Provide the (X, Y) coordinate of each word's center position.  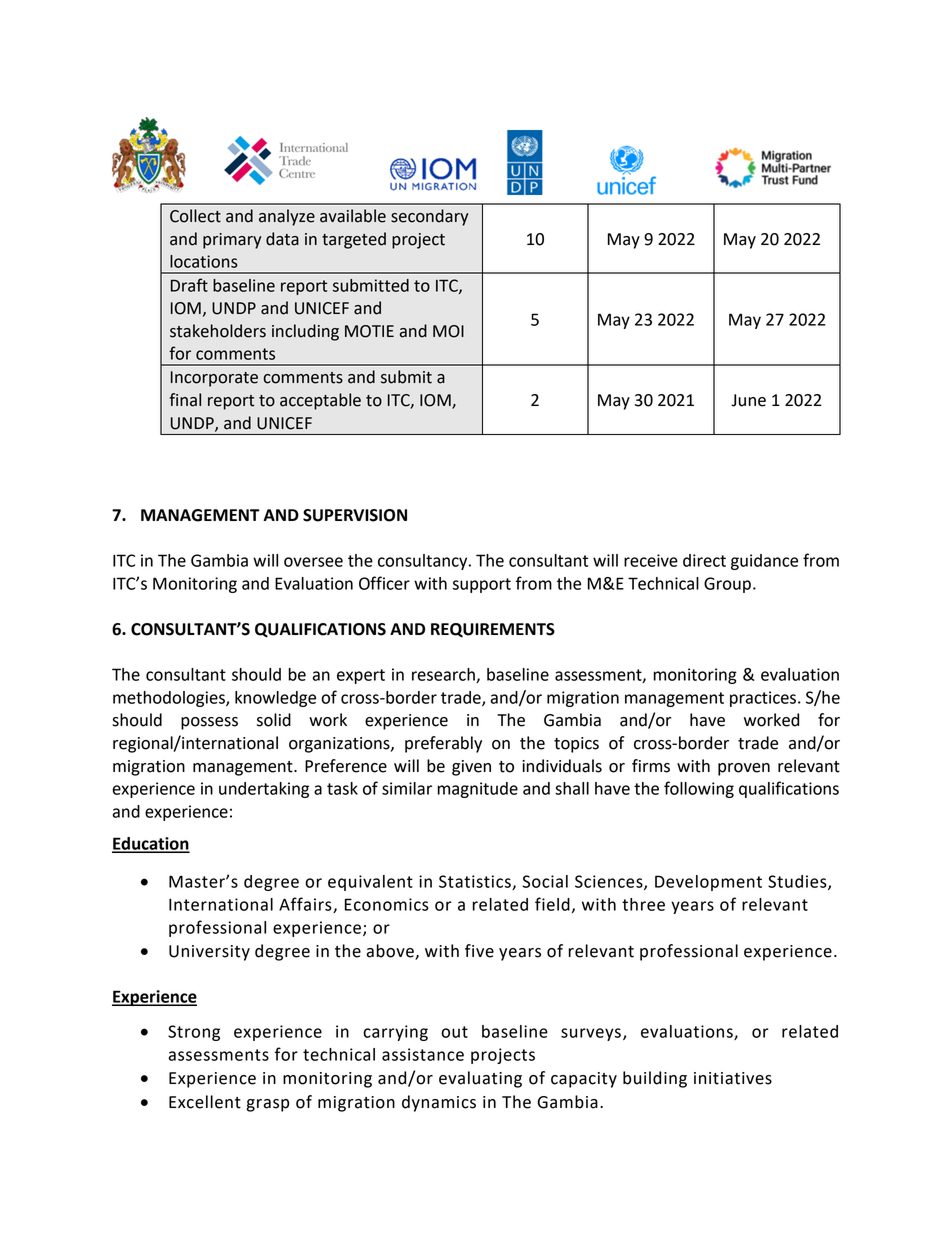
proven (744, 769)
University (209, 953)
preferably (443, 744)
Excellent (205, 1102)
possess (209, 723)
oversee (313, 562)
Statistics (476, 882)
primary (232, 241)
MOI (448, 331)
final (185, 400)
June (748, 400)
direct (704, 560)
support (482, 585)
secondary (429, 217)
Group (727, 585)
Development (708, 883)
